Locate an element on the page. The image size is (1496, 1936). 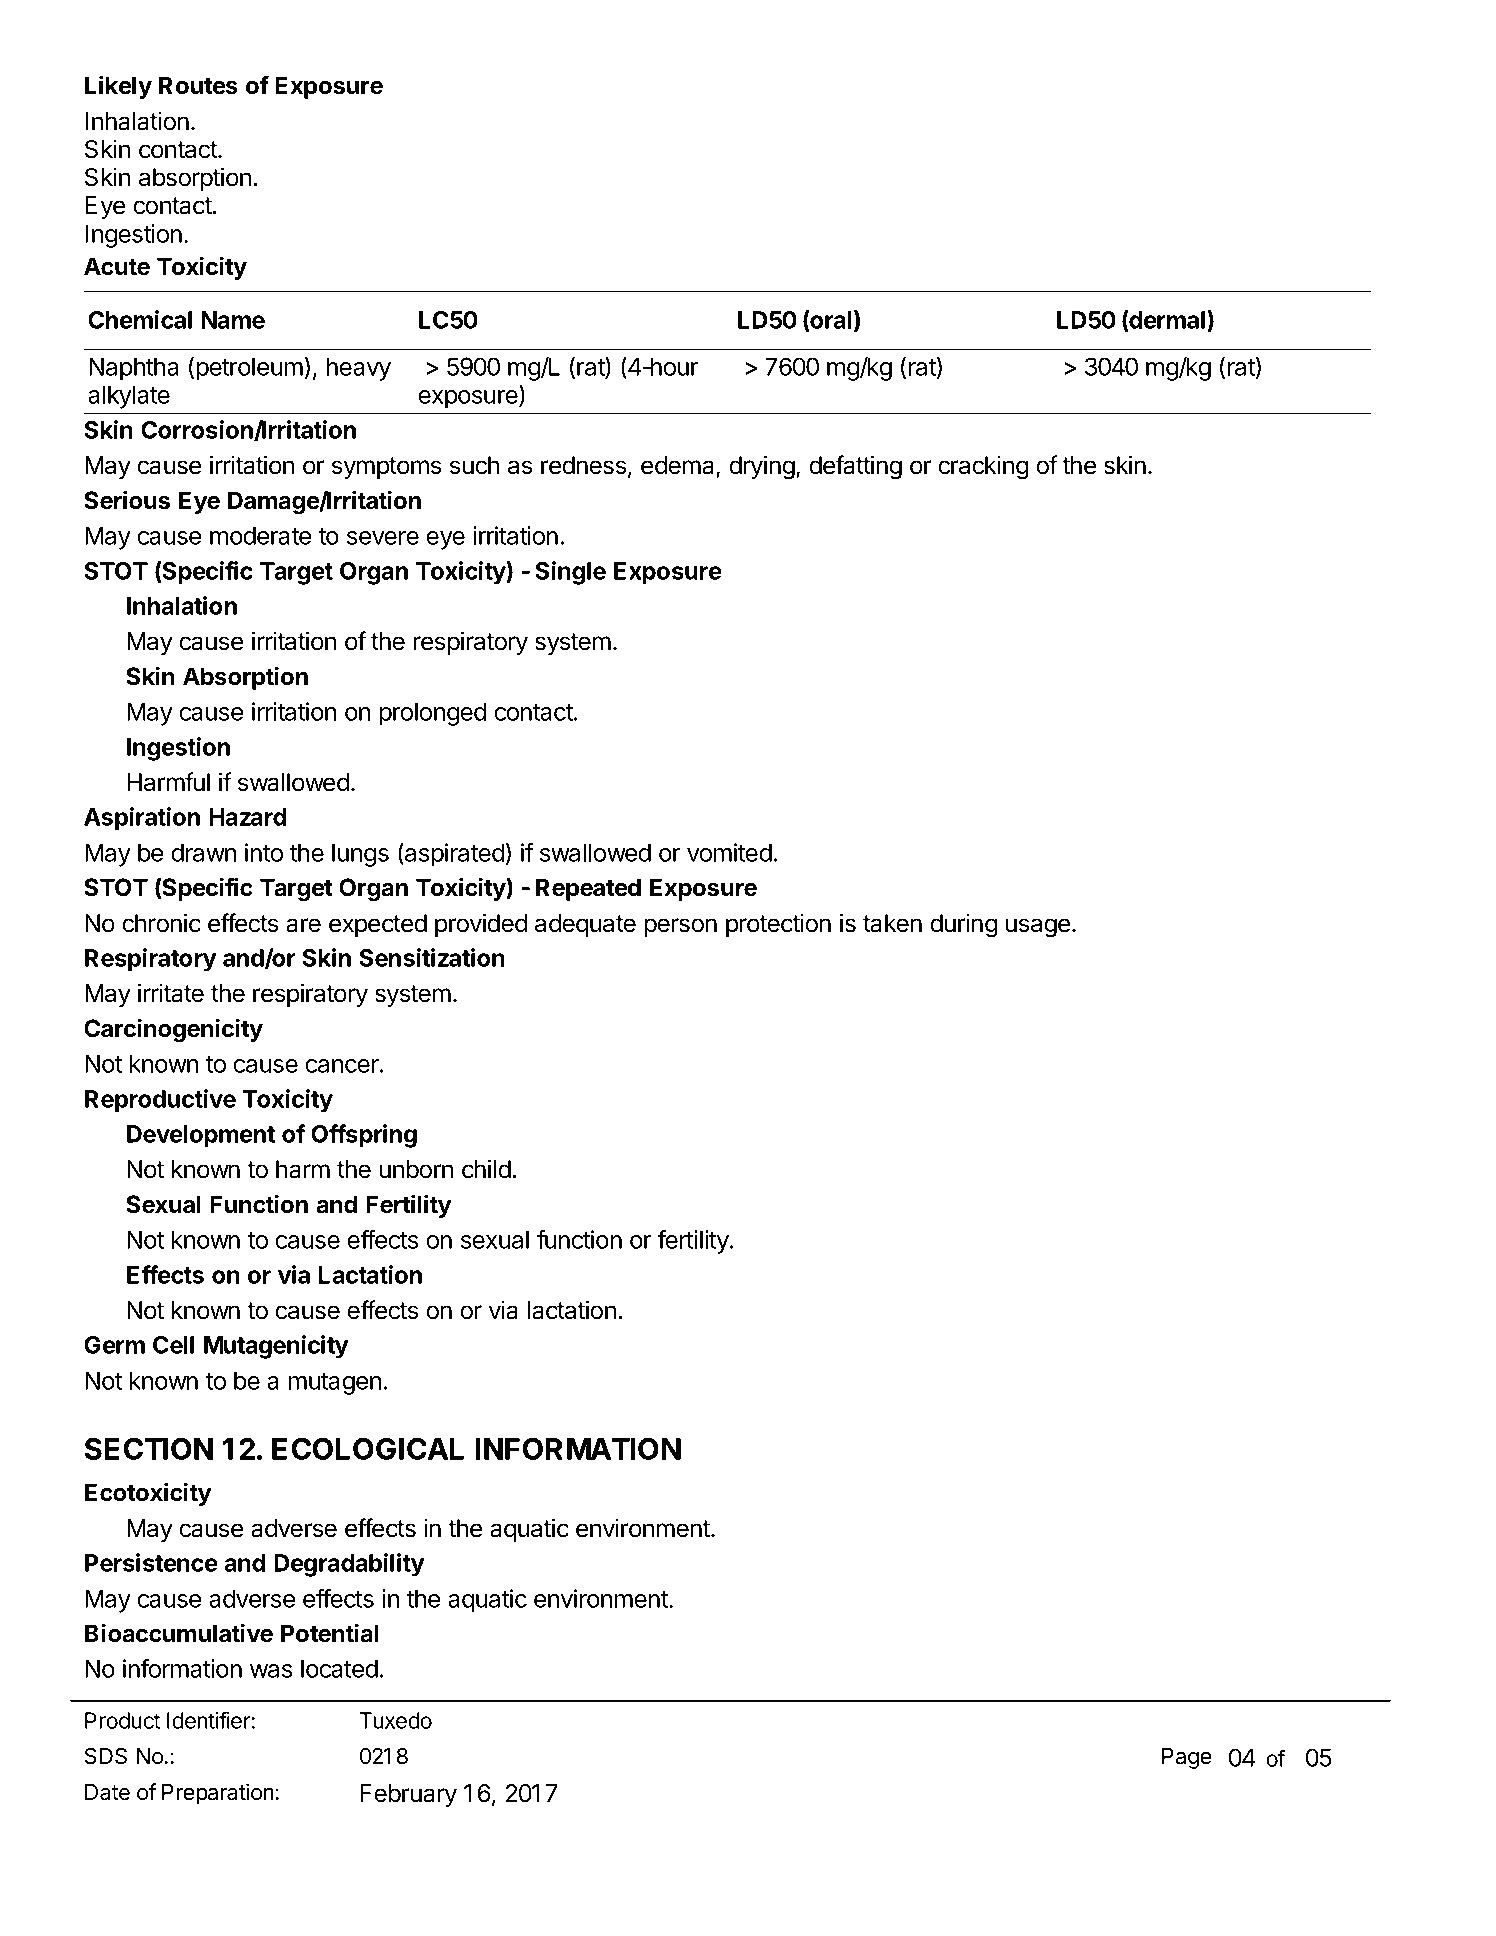
February is located at coordinates (408, 1795).
